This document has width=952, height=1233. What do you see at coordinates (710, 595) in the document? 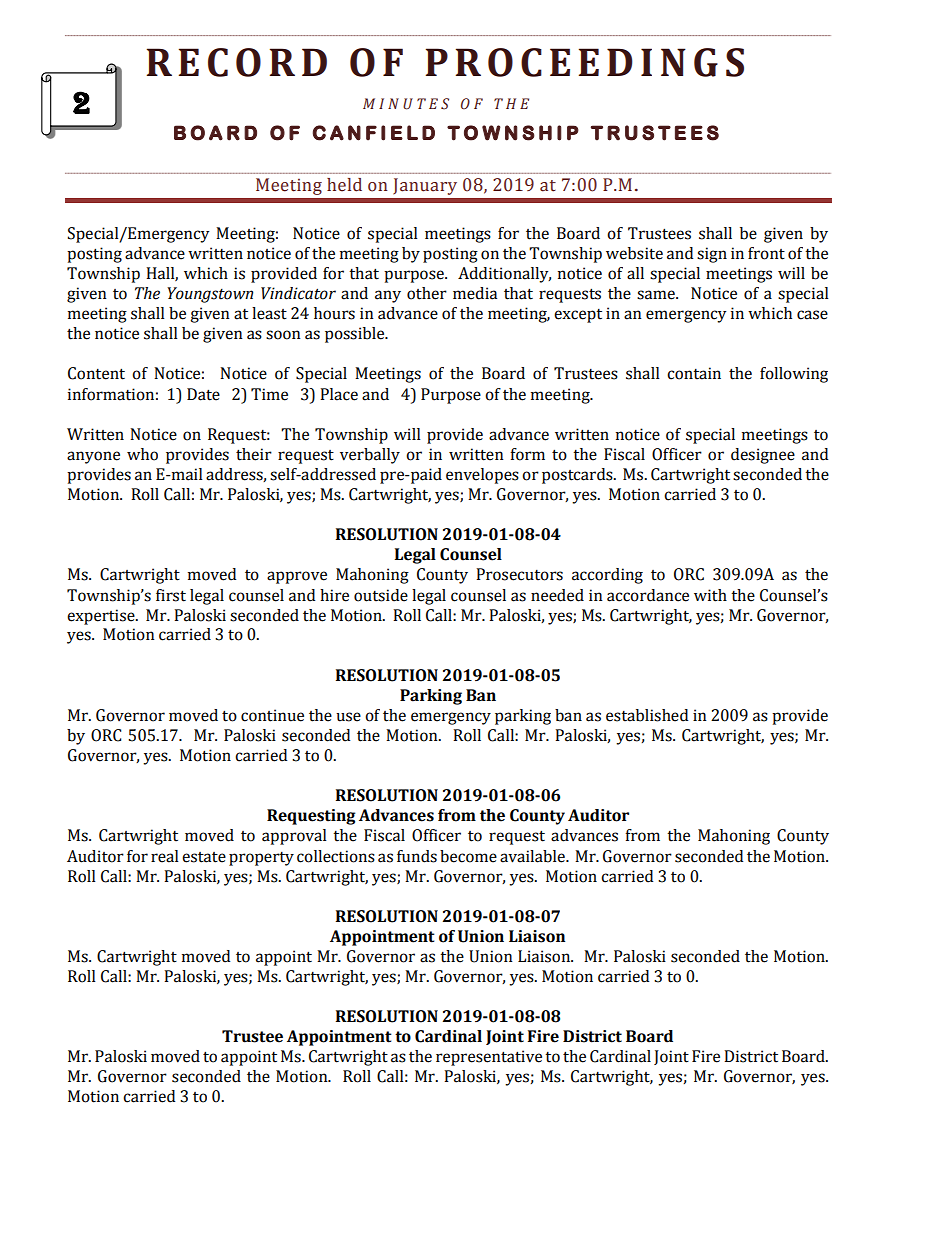
I see `with` at bounding box center [710, 595].
